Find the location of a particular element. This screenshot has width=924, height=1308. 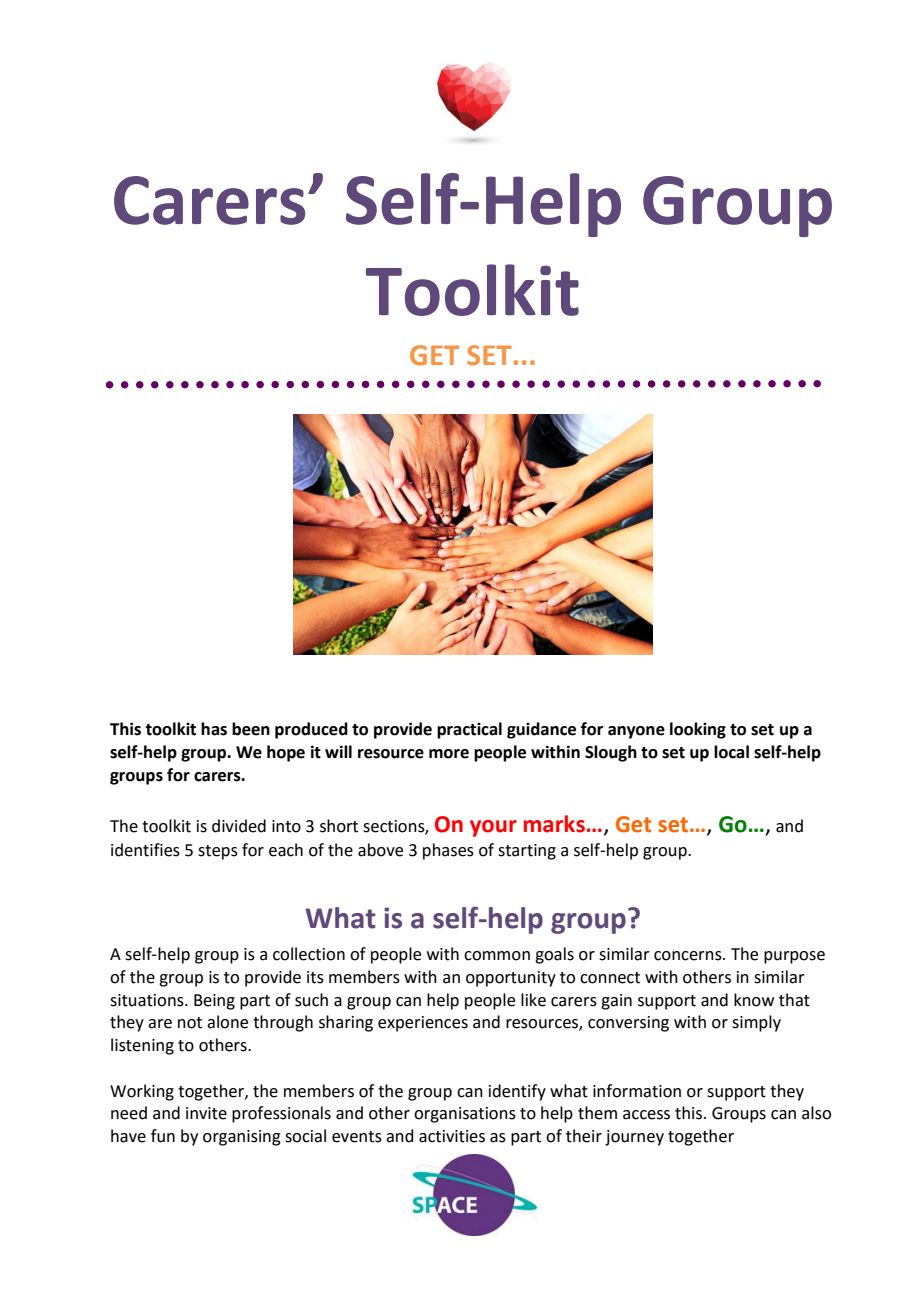

concerns is located at coordinates (689, 956).
